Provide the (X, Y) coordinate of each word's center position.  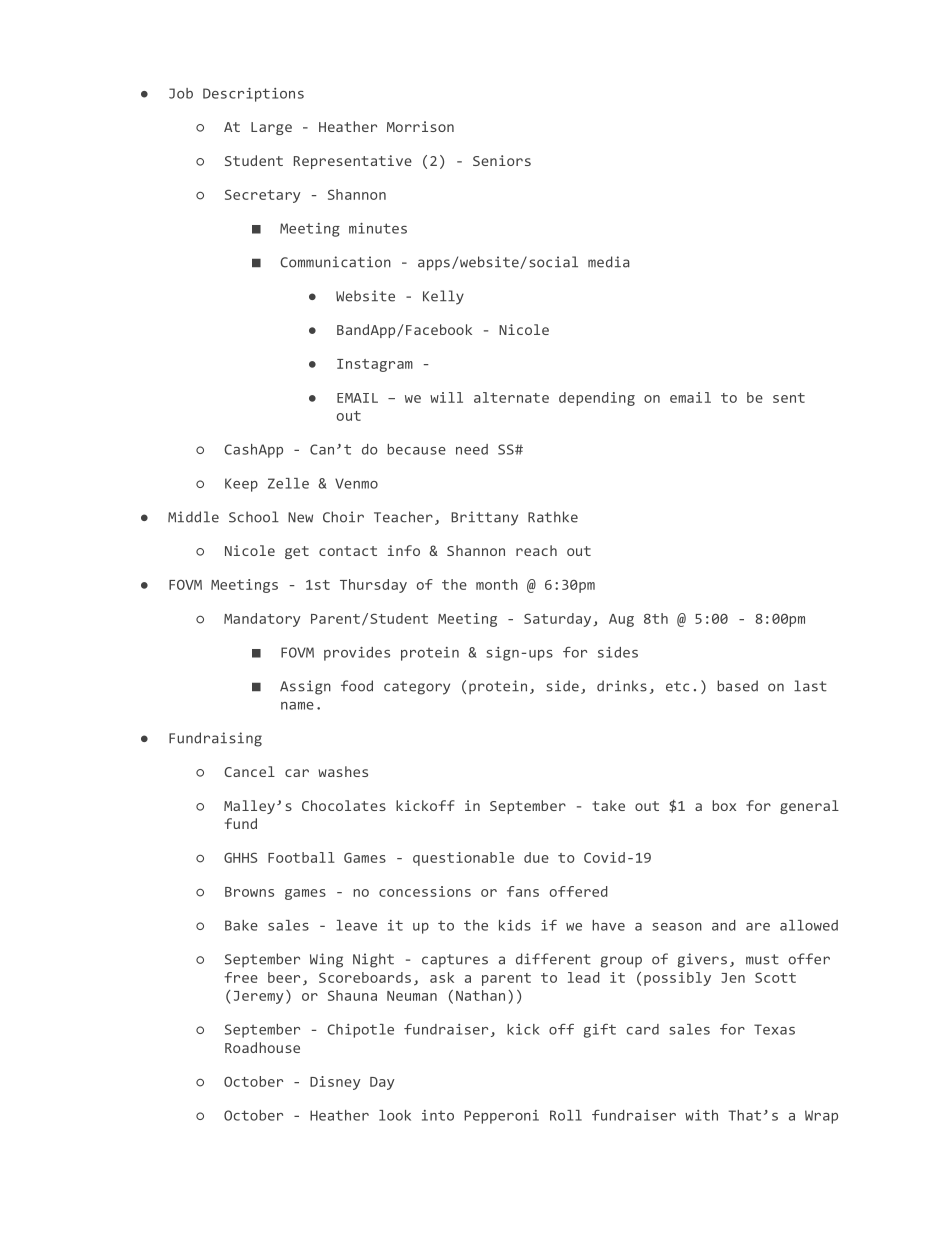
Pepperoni (501, 1117)
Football (301, 857)
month (497, 584)
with (701, 1115)
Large (271, 128)
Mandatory (262, 620)
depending (597, 399)
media (609, 262)
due (536, 857)
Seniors (502, 160)
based (737, 686)
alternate (511, 397)
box (724, 805)
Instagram (375, 365)
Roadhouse (262, 1047)
